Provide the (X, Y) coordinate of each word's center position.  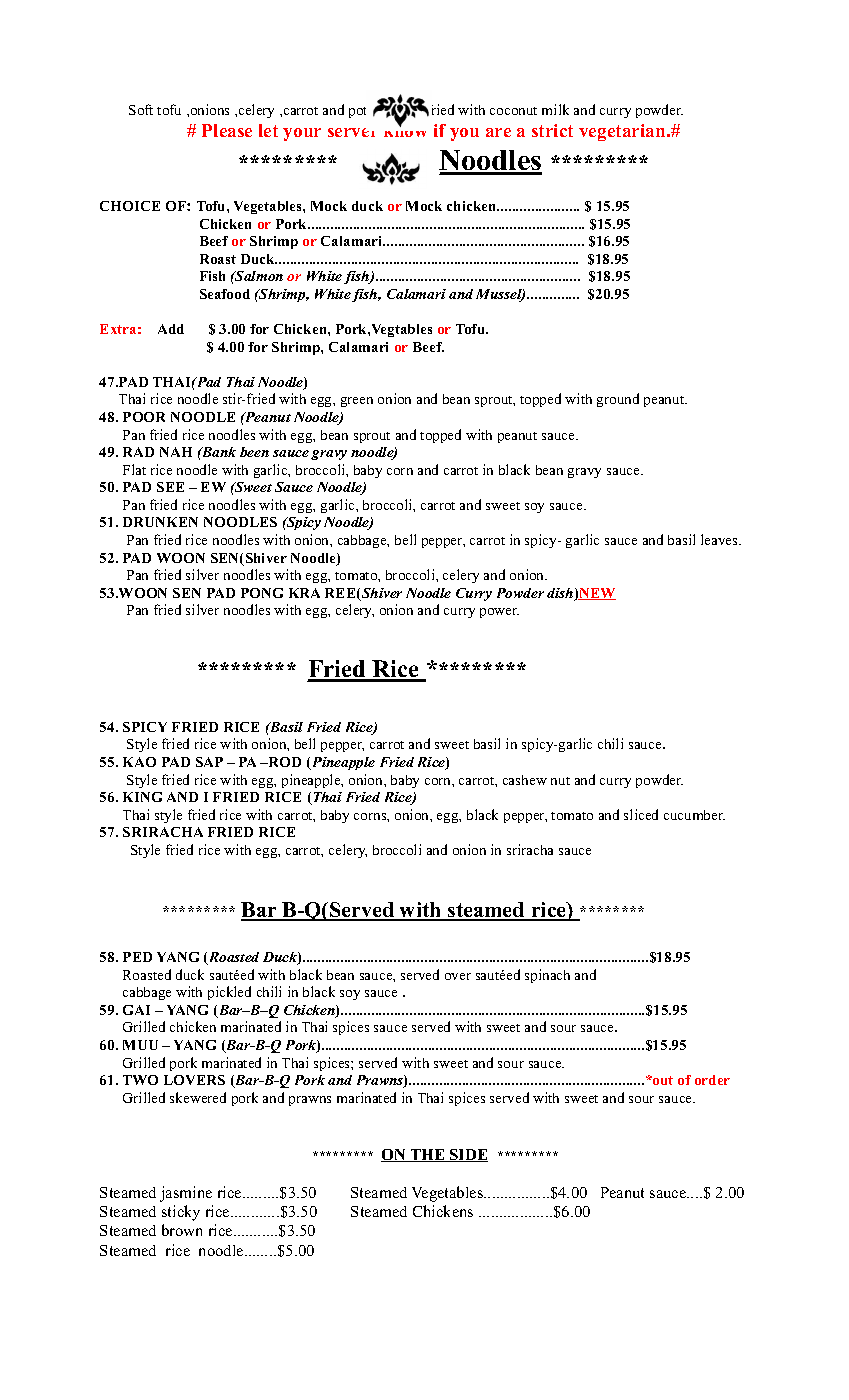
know (405, 129)
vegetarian (623, 132)
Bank (218, 452)
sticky (181, 1213)
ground (618, 400)
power (499, 613)
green (357, 402)
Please (227, 130)
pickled (229, 993)
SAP (209, 762)
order (712, 1080)
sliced (641, 814)
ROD (283, 762)
